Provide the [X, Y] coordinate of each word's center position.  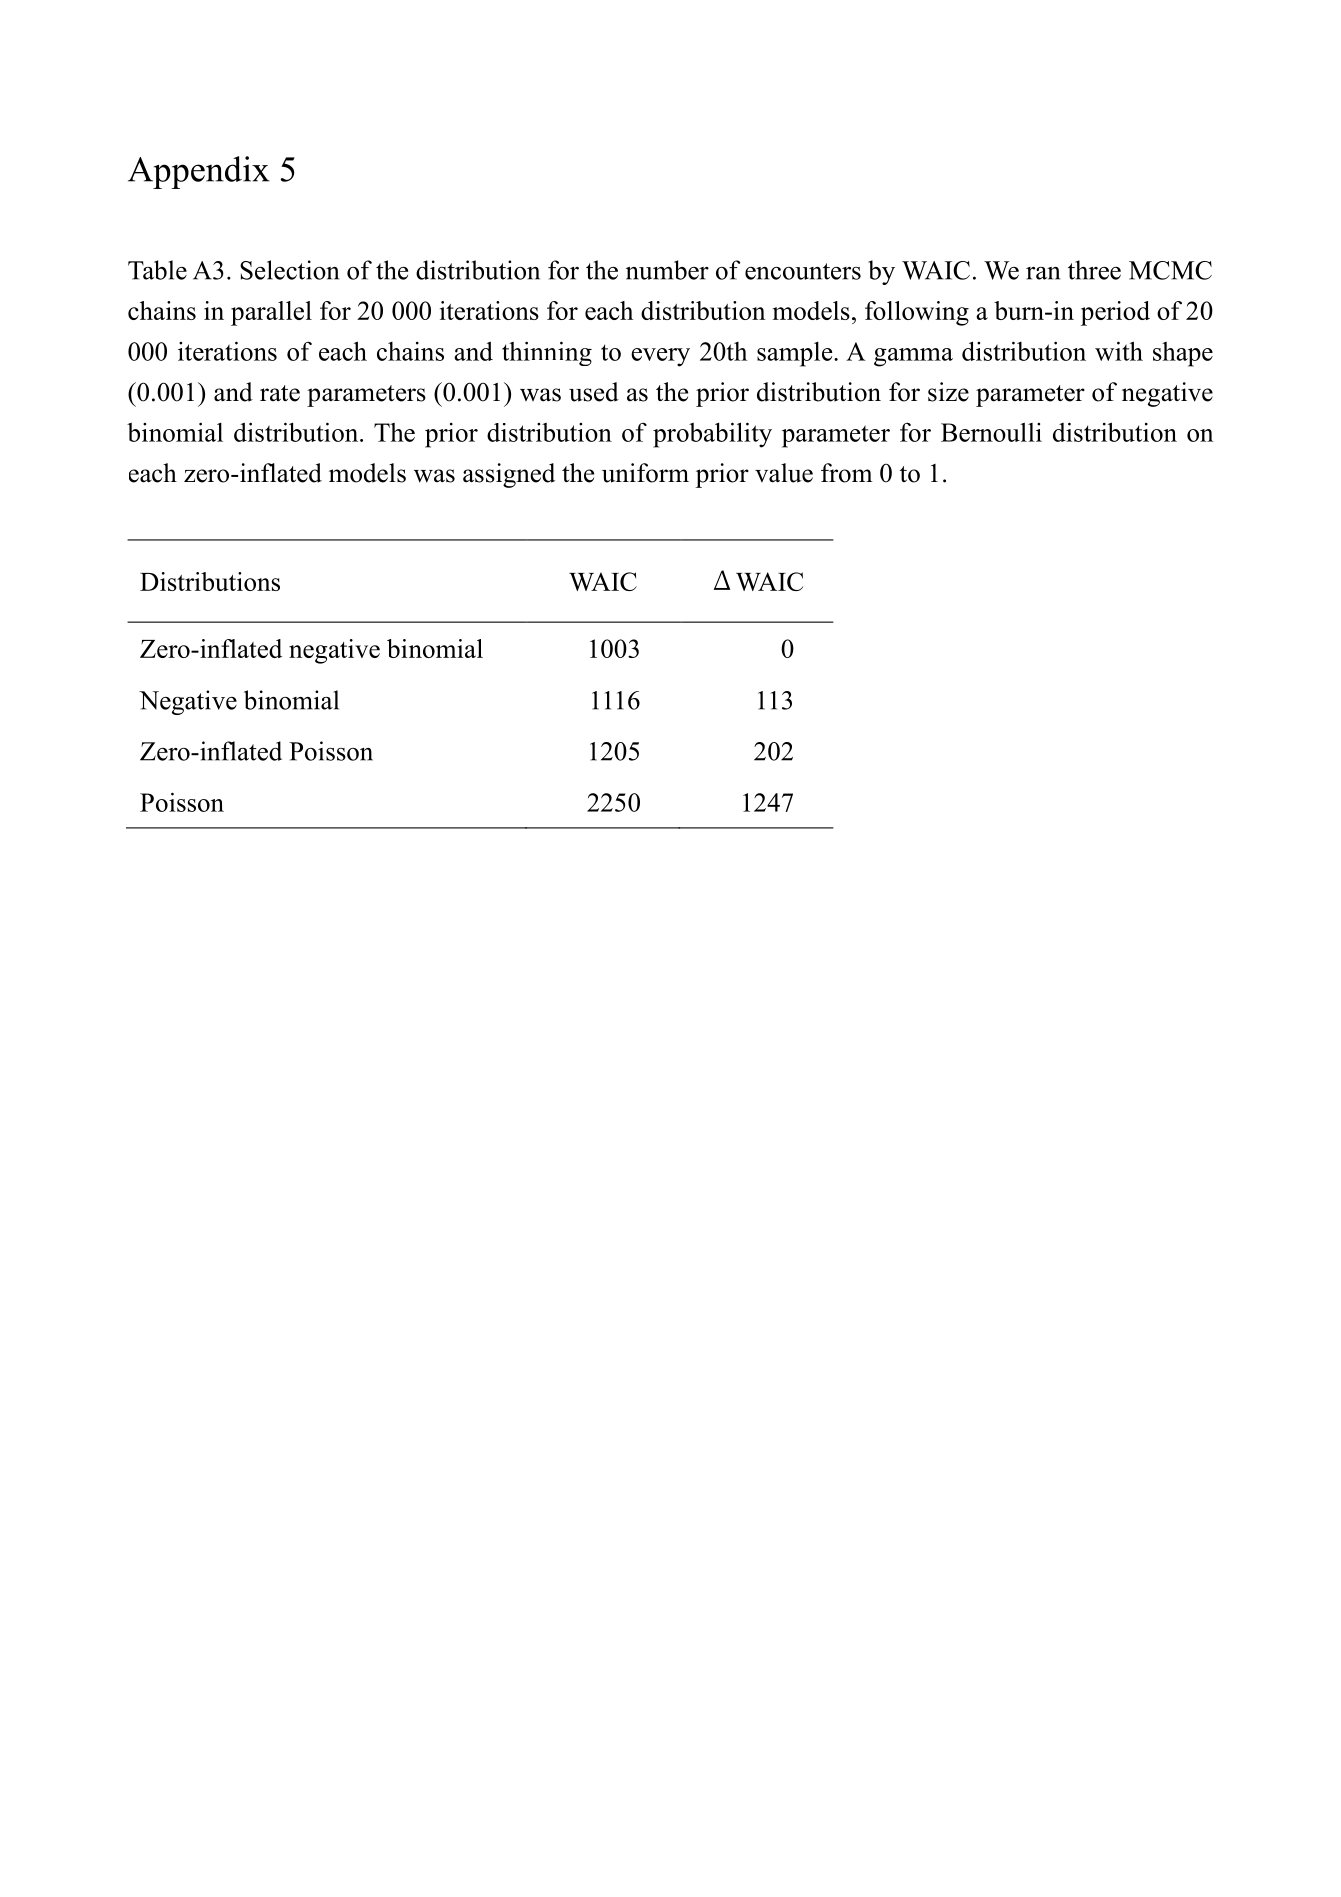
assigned [509, 475]
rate [280, 393]
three [1094, 270]
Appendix [199, 172]
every [660, 357]
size [948, 392]
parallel [271, 313]
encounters [803, 271]
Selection [289, 270]
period [1115, 313]
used [594, 392]
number [667, 270]
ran [1043, 273]
